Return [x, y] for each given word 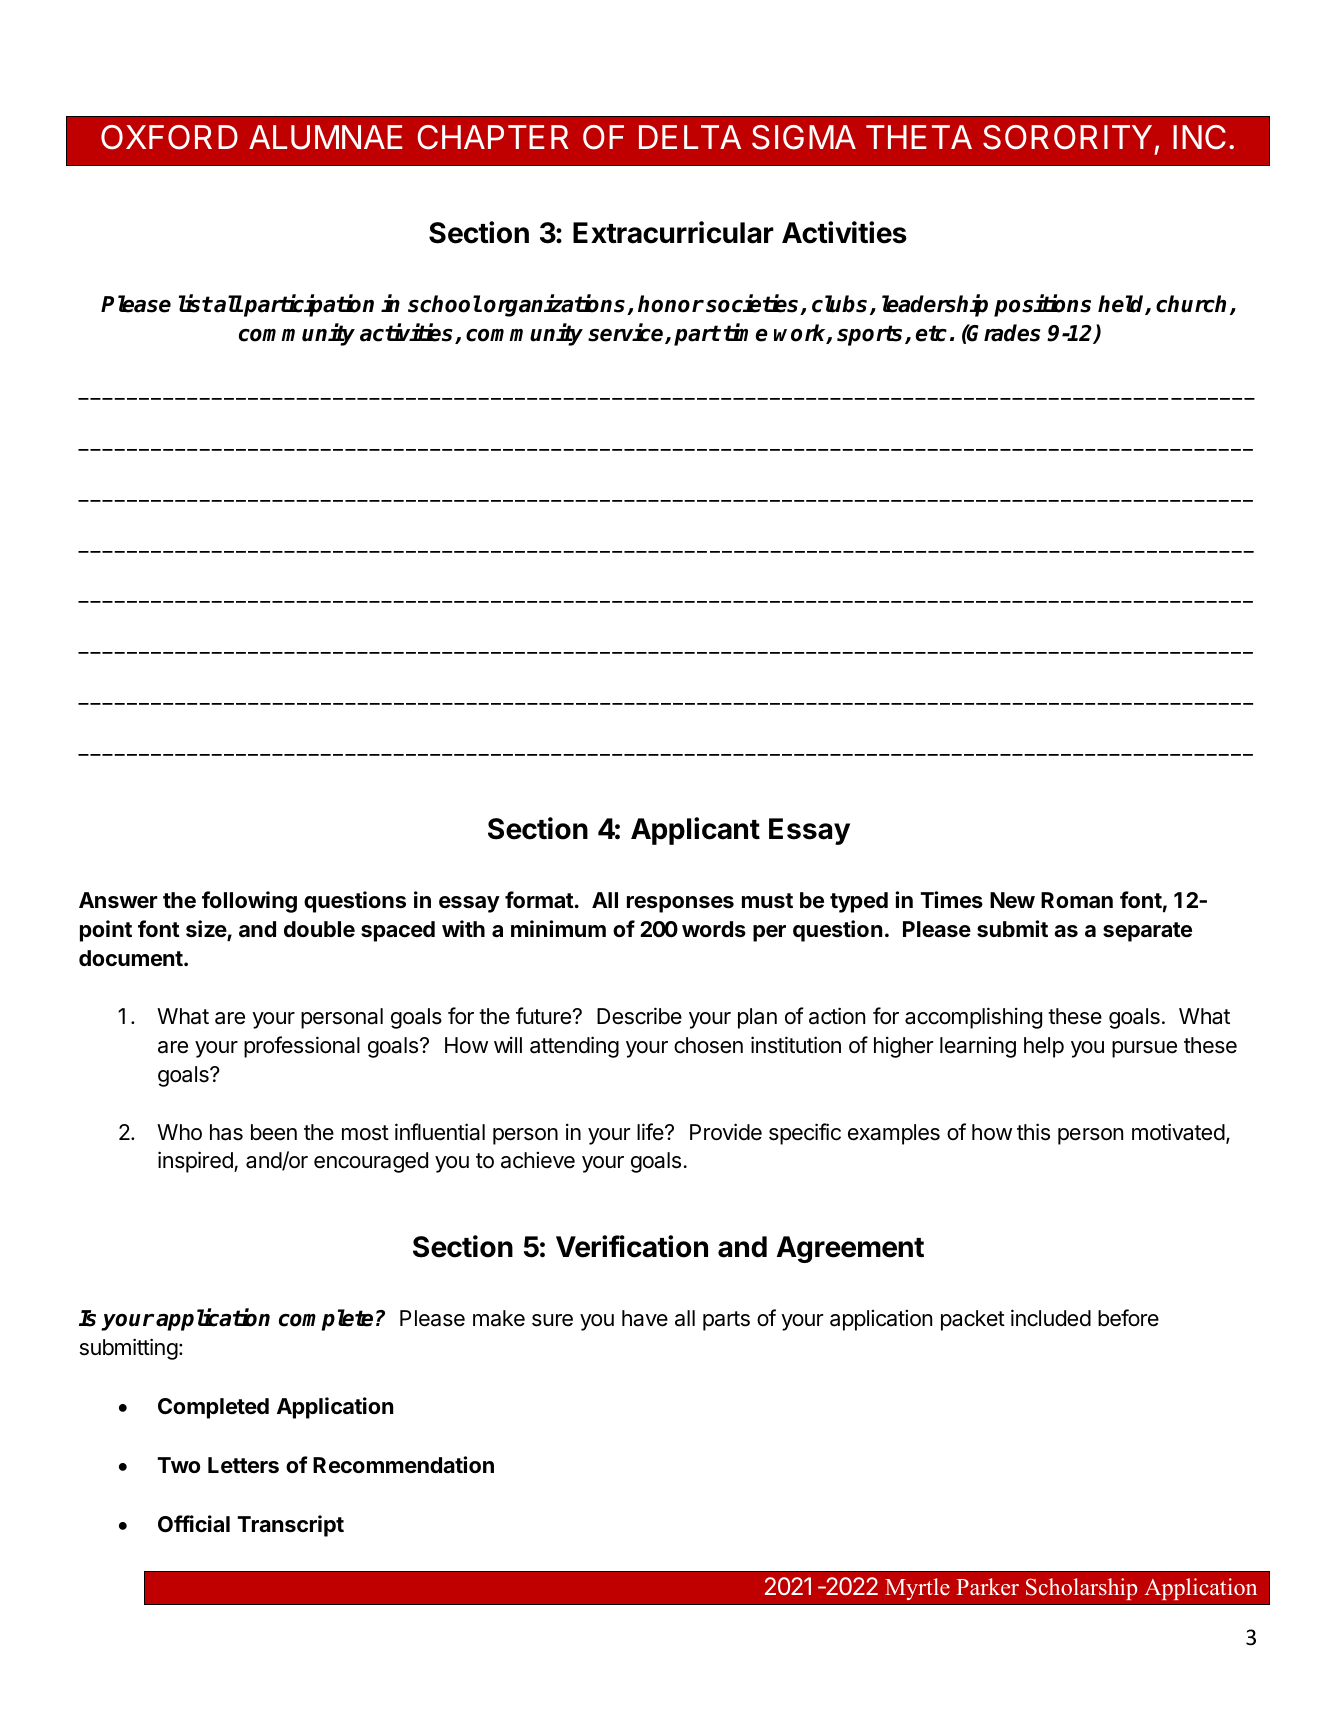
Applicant [695, 831]
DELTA [690, 137]
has [226, 1132]
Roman [1077, 900]
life [651, 1132]
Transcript [290, 1526]
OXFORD [169, 137]
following [249, 902]
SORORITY [1067, 137]
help [1044, 1047]
